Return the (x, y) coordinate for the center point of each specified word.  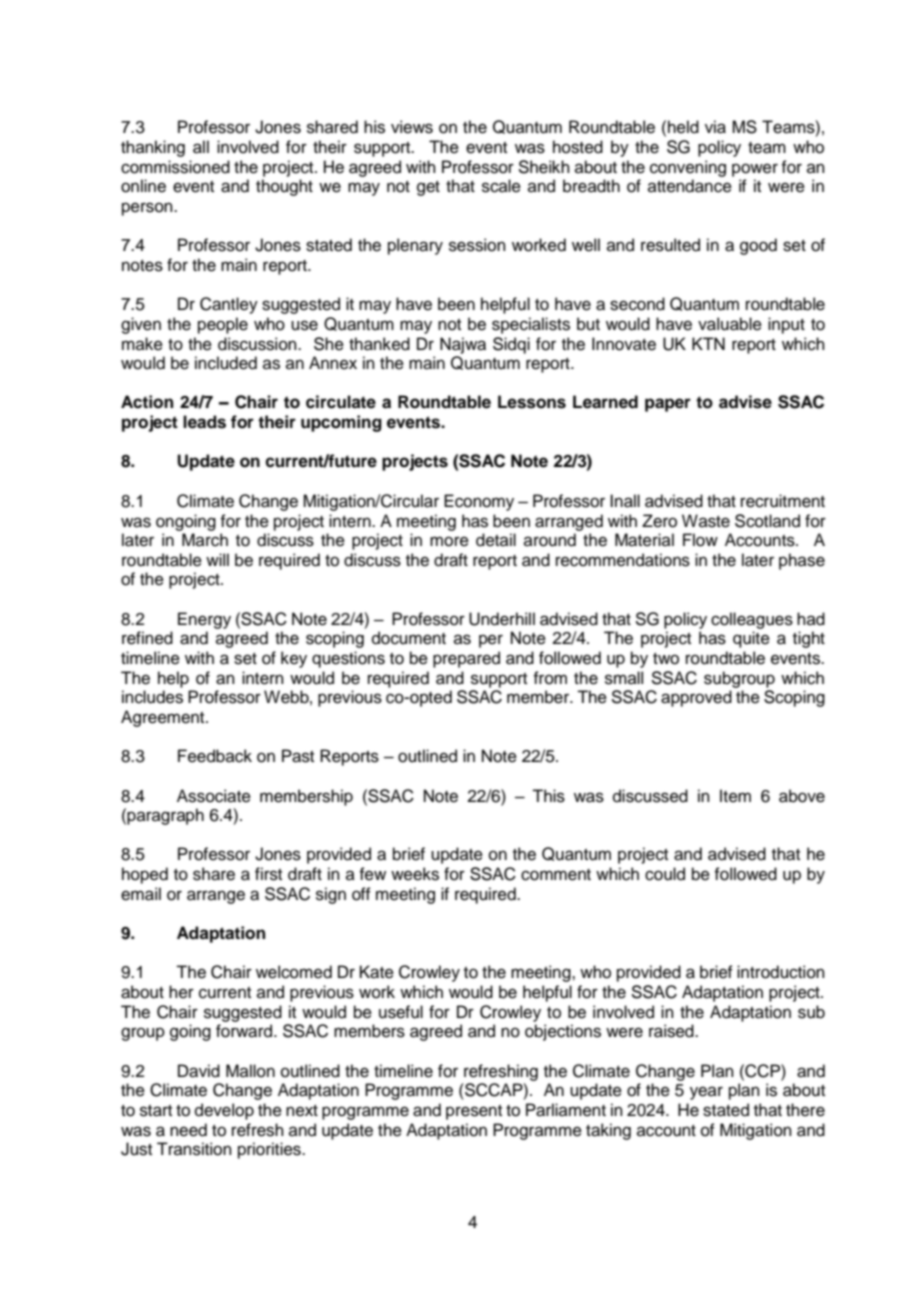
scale (501, 186)
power (755, 170)
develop (224, 1111)
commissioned (175, 167)
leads (204, 422)
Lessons (532, 402)
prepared (466, 659)
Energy (204, 620)
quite (751, 639)
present (474, 1112)
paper (668, 405)
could (665, 874)
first (268, 874)
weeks (415, 874)
